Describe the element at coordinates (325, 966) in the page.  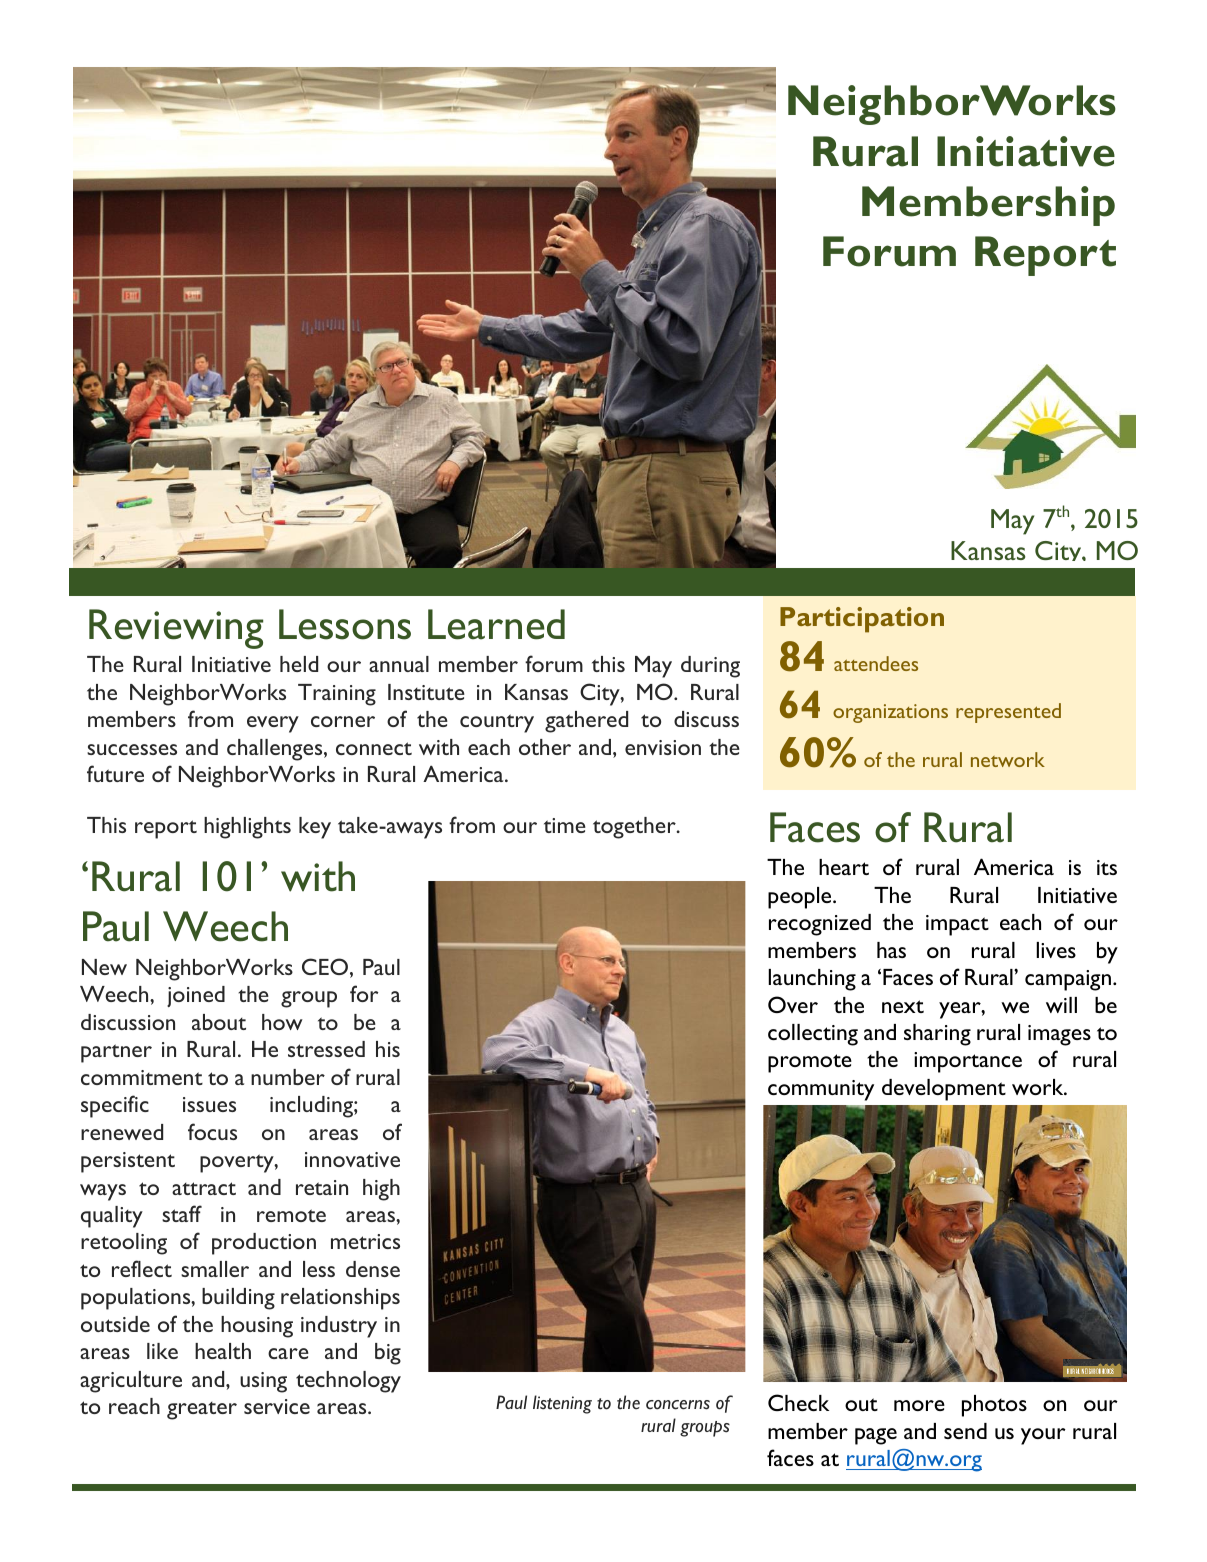
I see `CEO` at that location.
